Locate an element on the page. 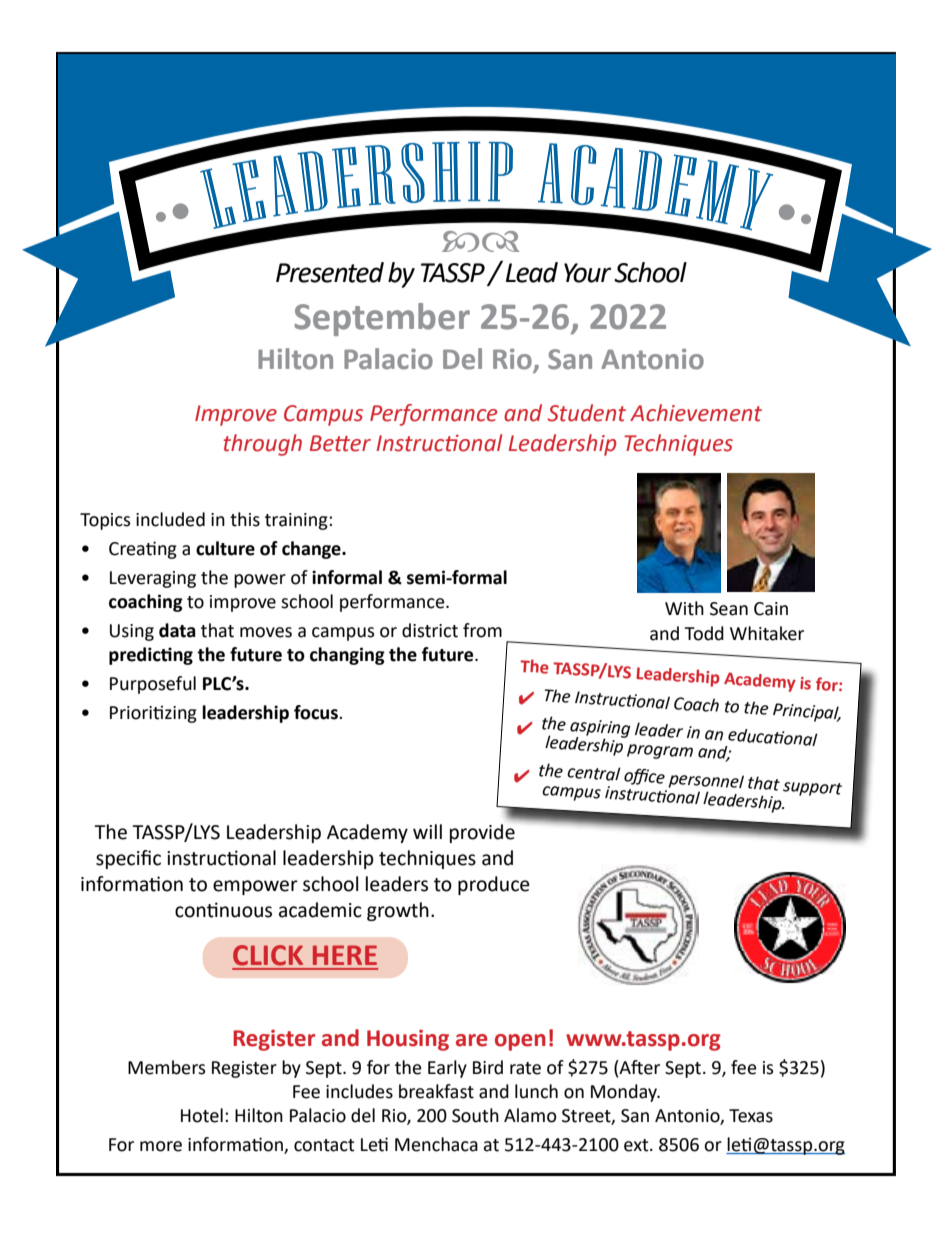 The width and height of the document is (952, 1233). South is located at coordinates (475, 1115).
